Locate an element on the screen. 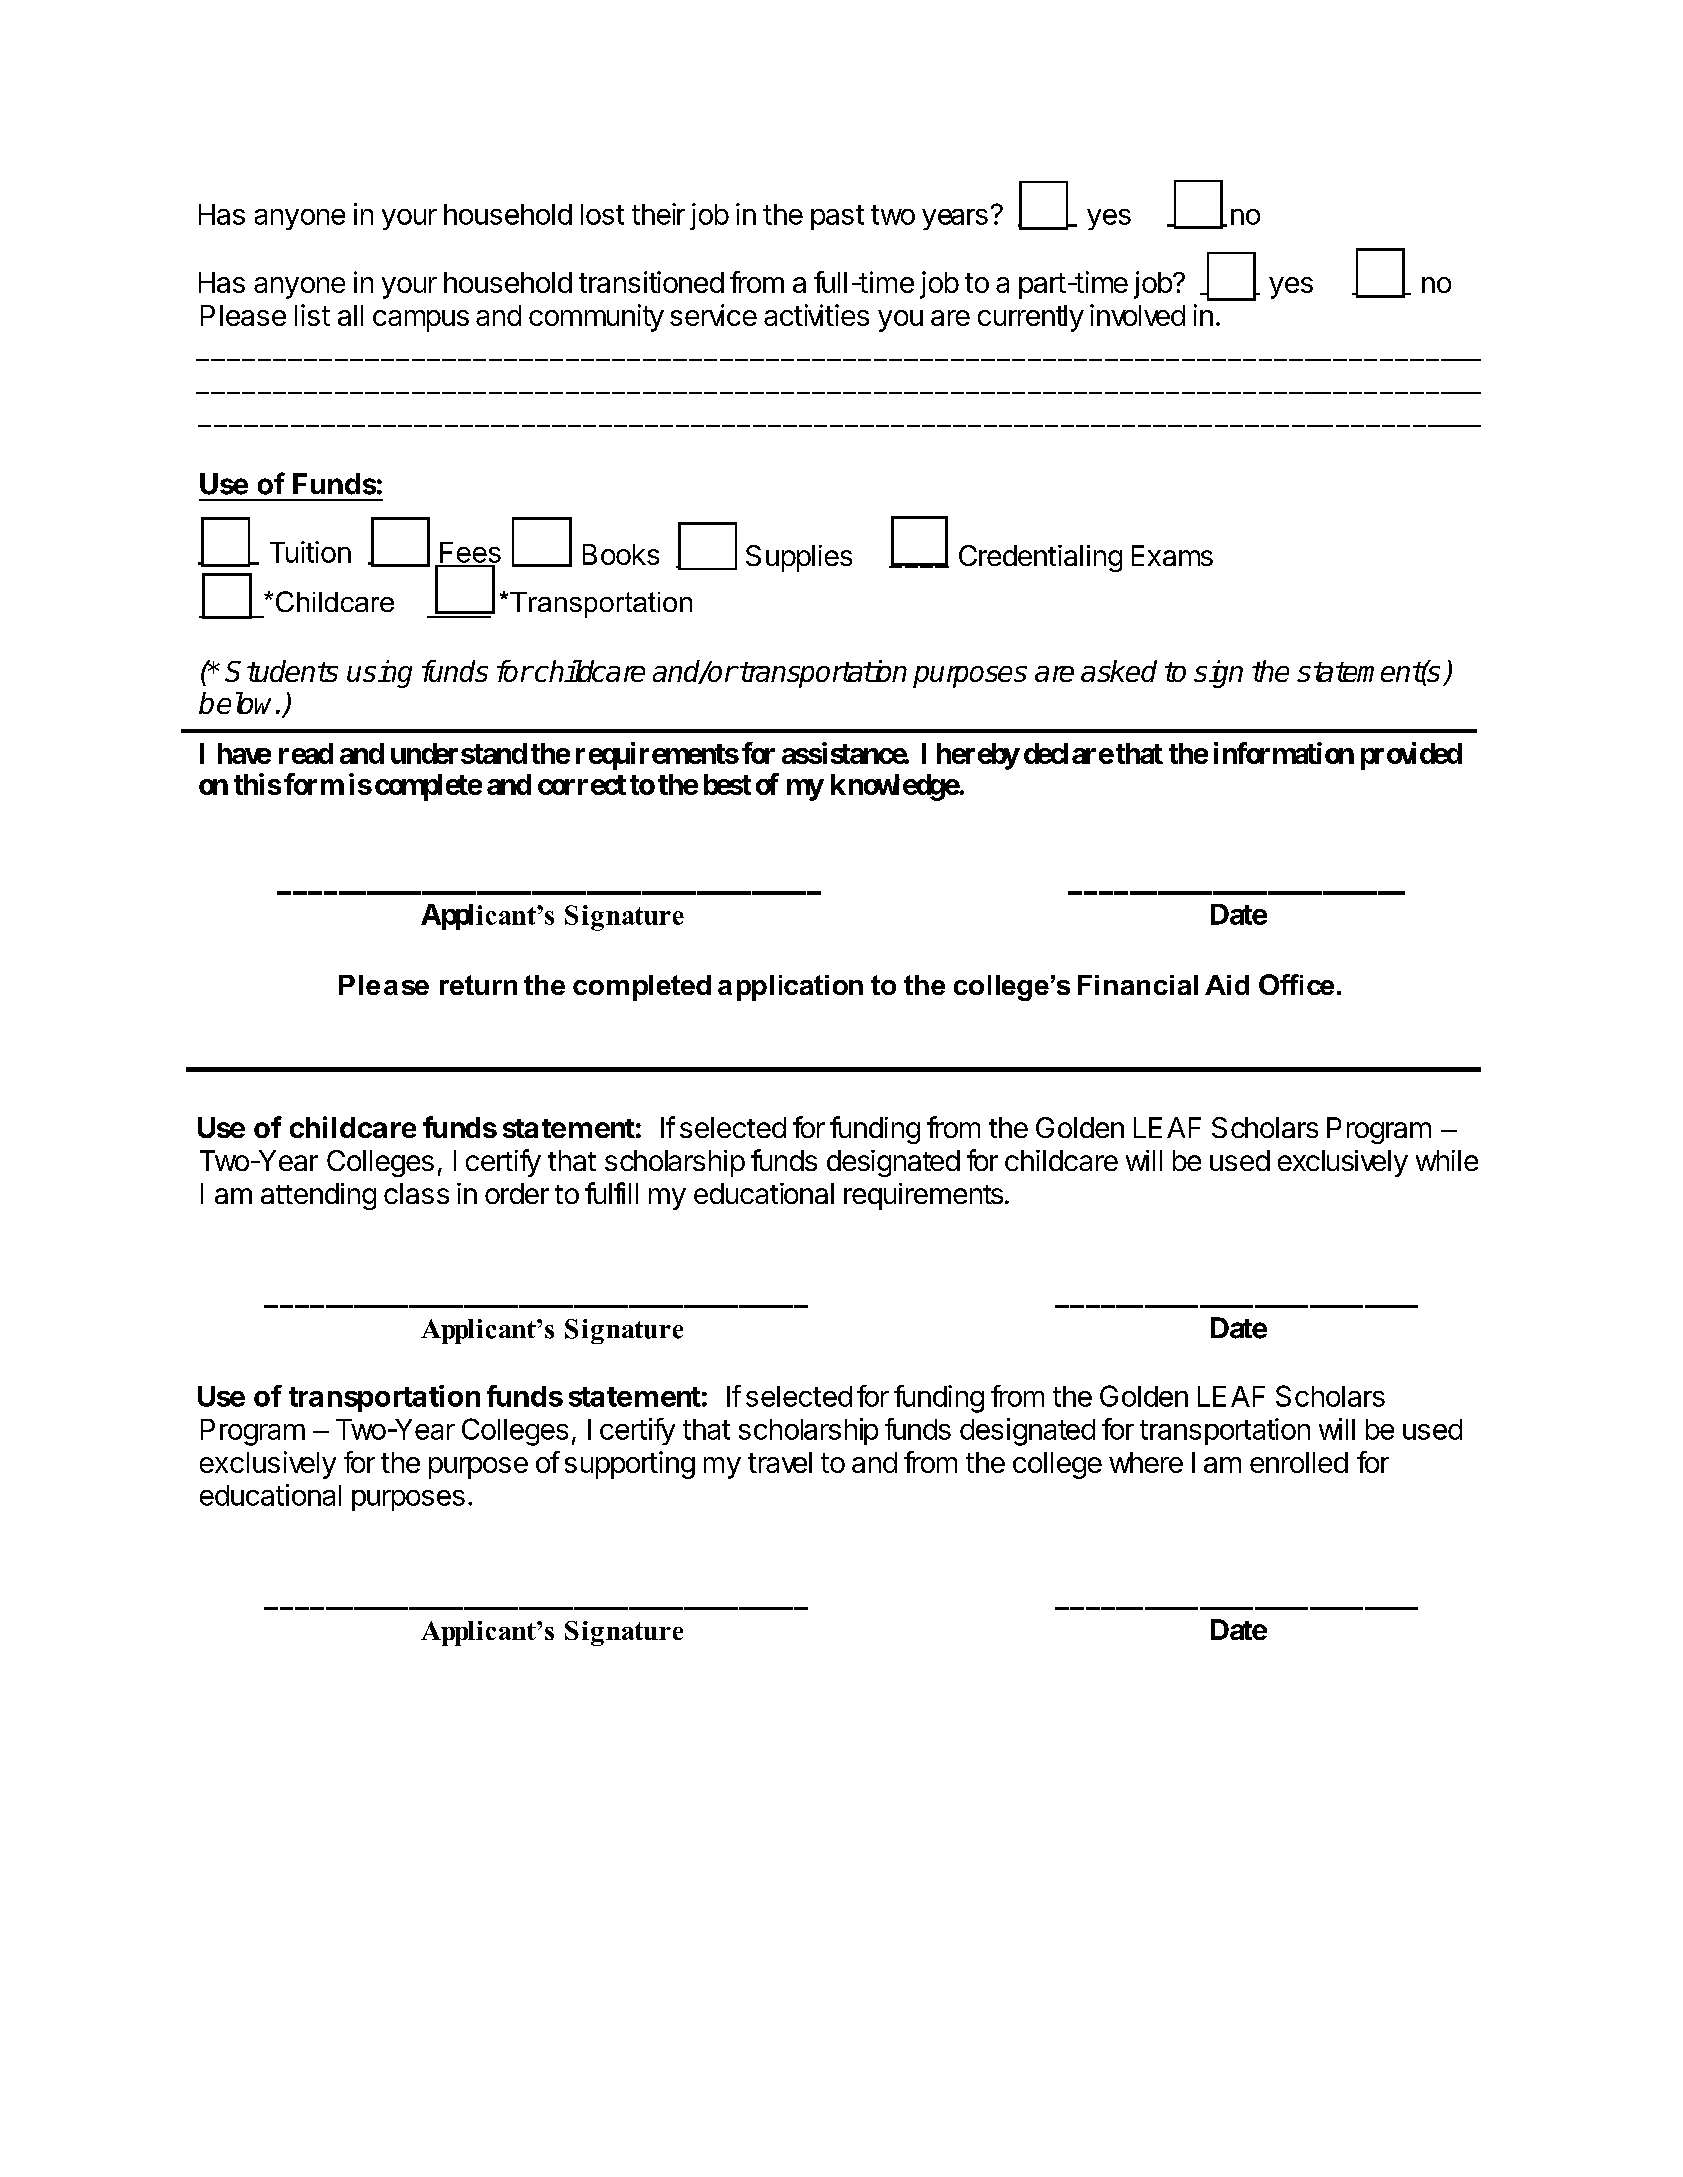 The width and height of the screenshot is (1683, 2177). provided is located at coordinates (1411, 756).
